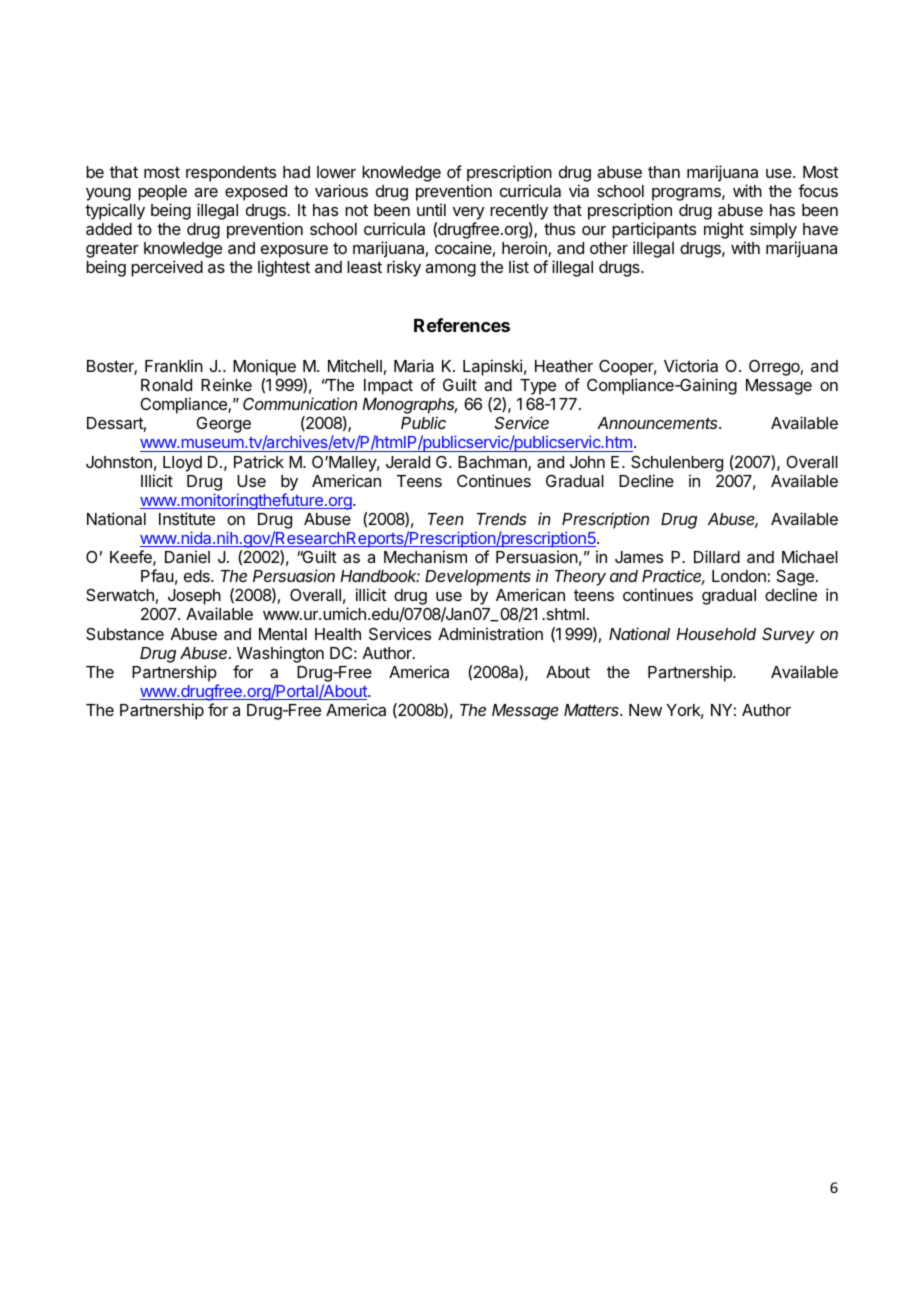 The height and width of the document is (1308, 924). I want to click on than, so click(664, 172).
